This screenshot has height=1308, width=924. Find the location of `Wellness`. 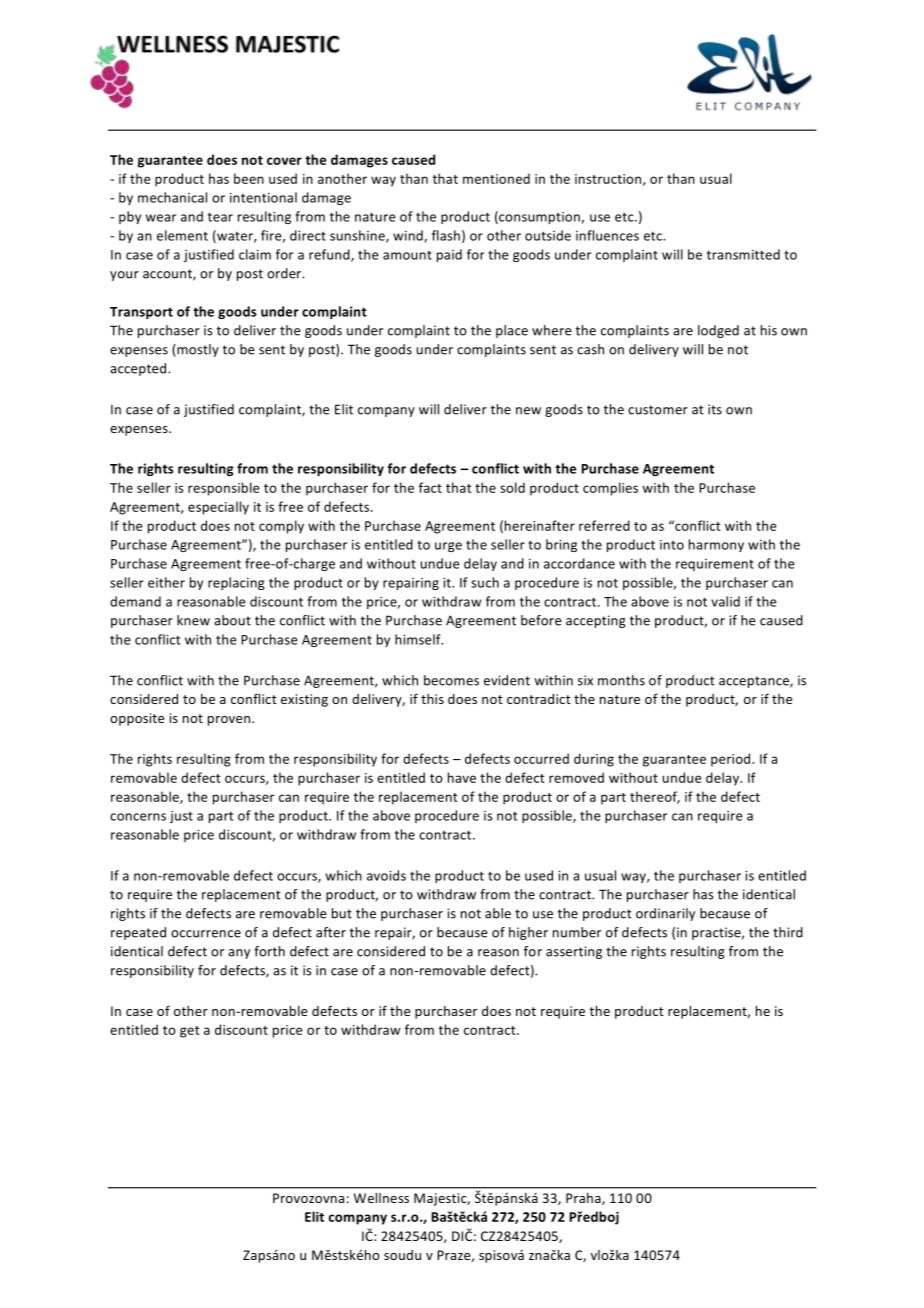

Wellness is located at coordinates (381, 1198).
